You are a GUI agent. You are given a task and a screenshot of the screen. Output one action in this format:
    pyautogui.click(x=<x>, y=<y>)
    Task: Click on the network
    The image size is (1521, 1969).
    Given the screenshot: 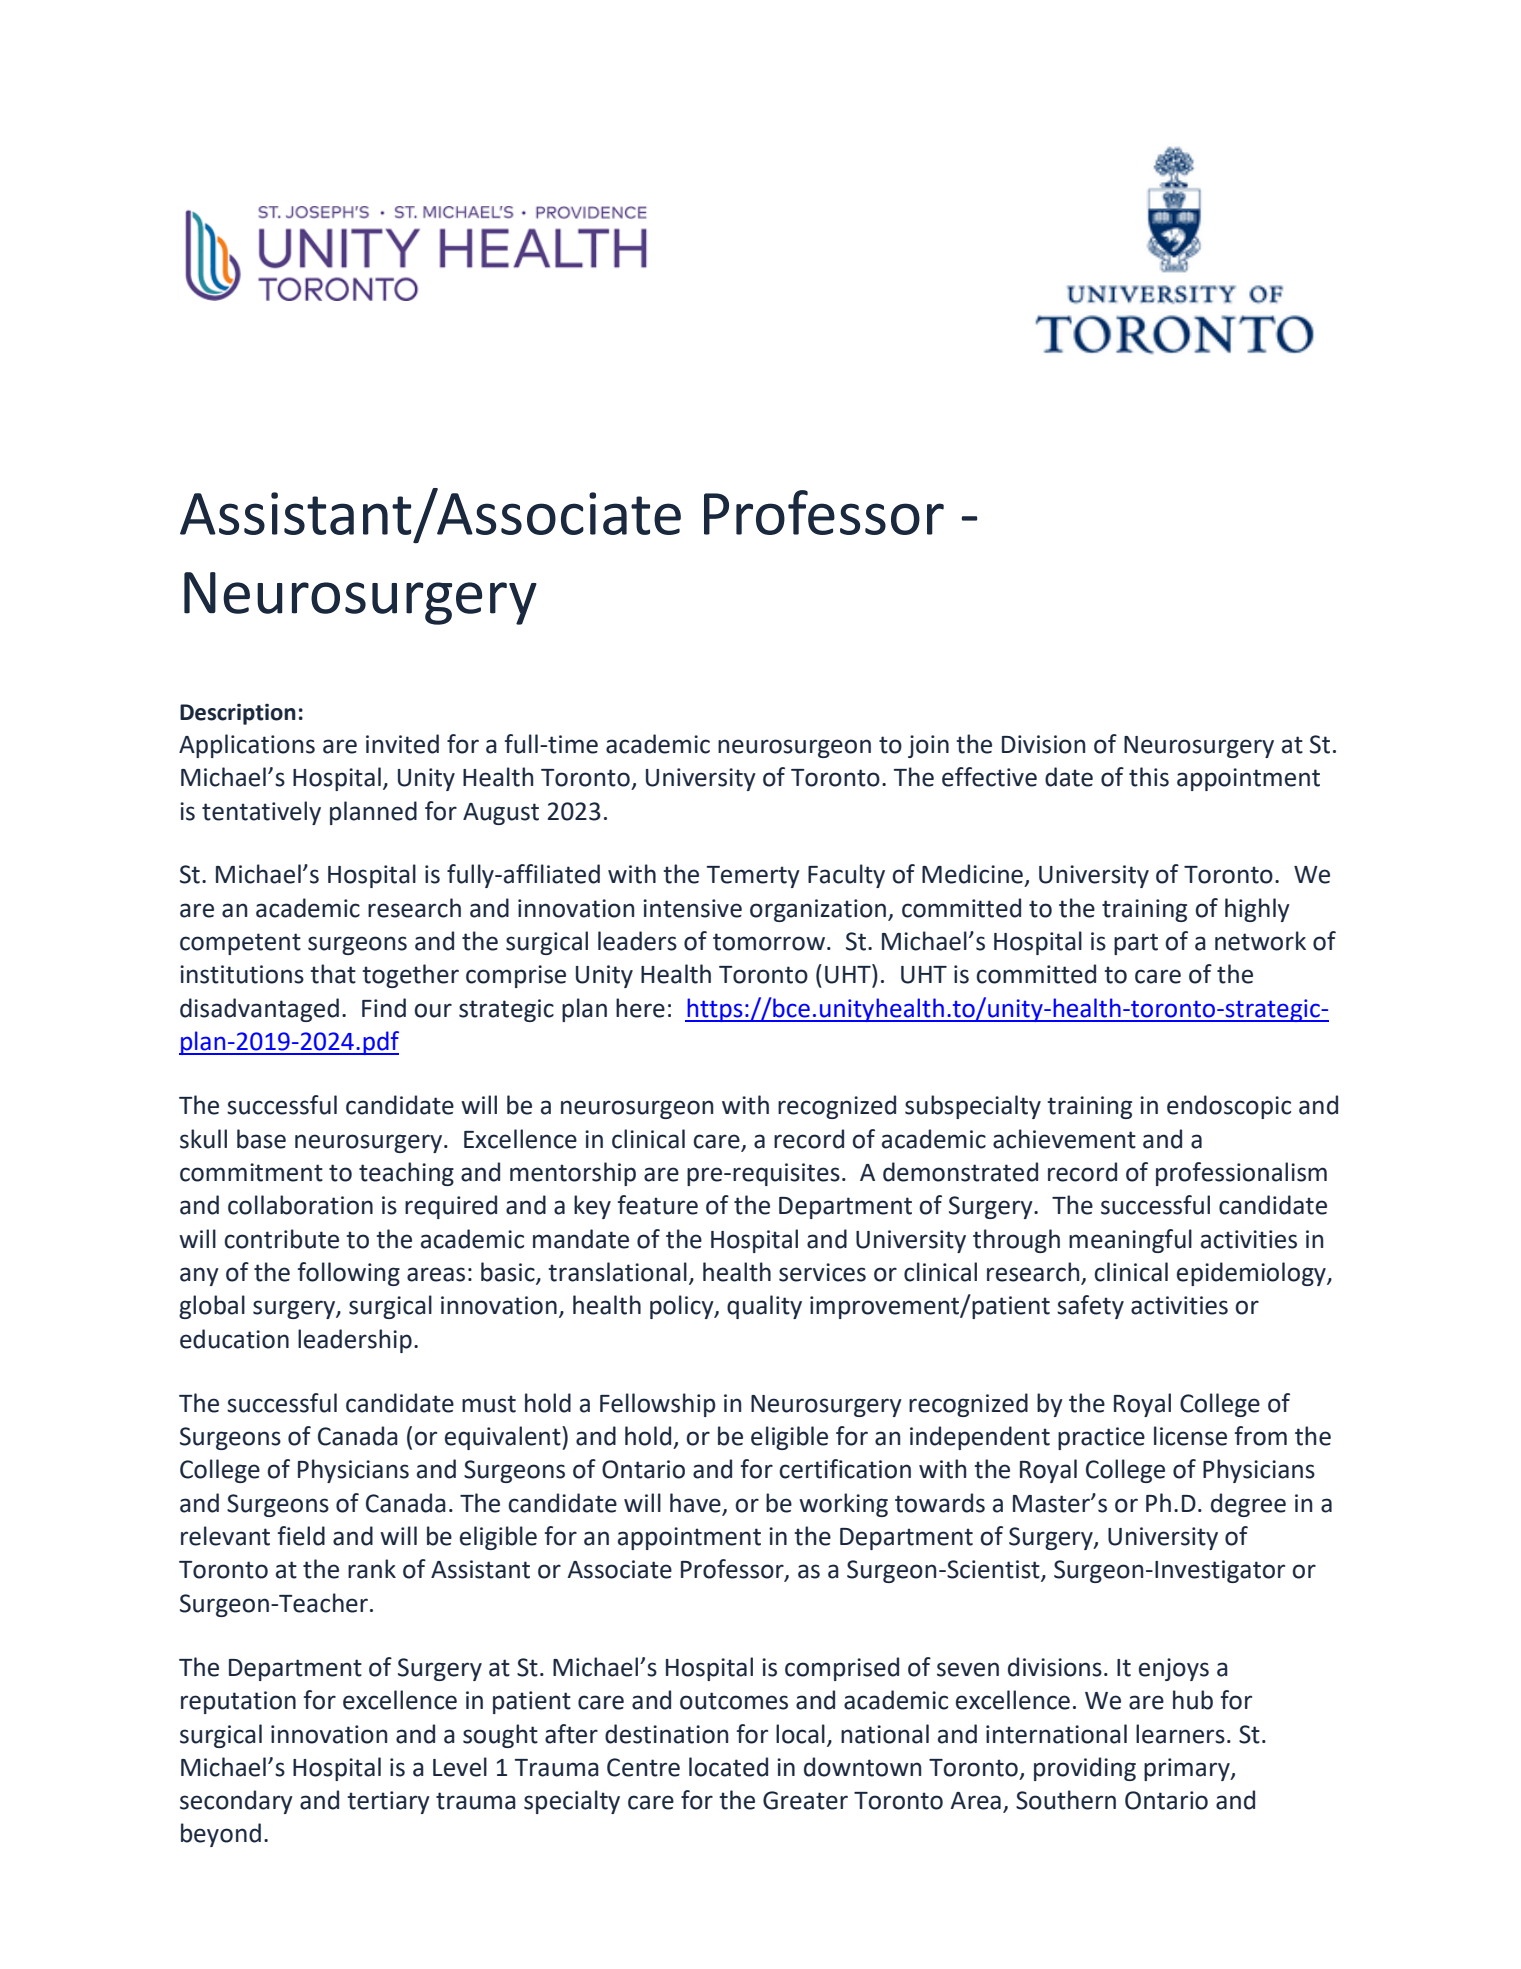 What is the action you would take?
    pyautogui.click(x=1260, y=941)
